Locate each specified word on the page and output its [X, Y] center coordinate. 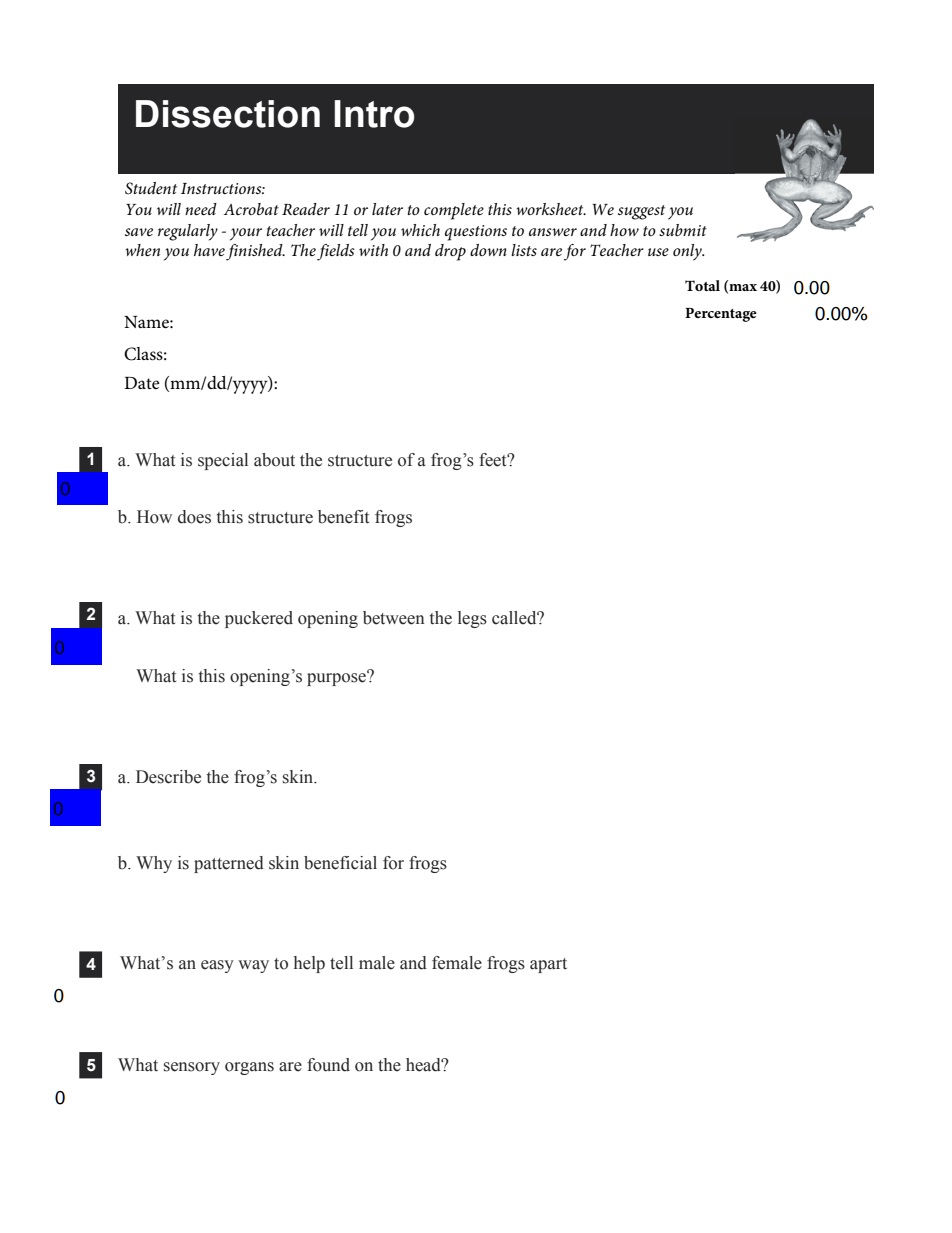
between [393, 618]
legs [472, 619]
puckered [259, 619]
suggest [641, 212]
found [328, 1065]
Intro [374, 114]
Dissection [228, 114]
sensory [192, 1068]
